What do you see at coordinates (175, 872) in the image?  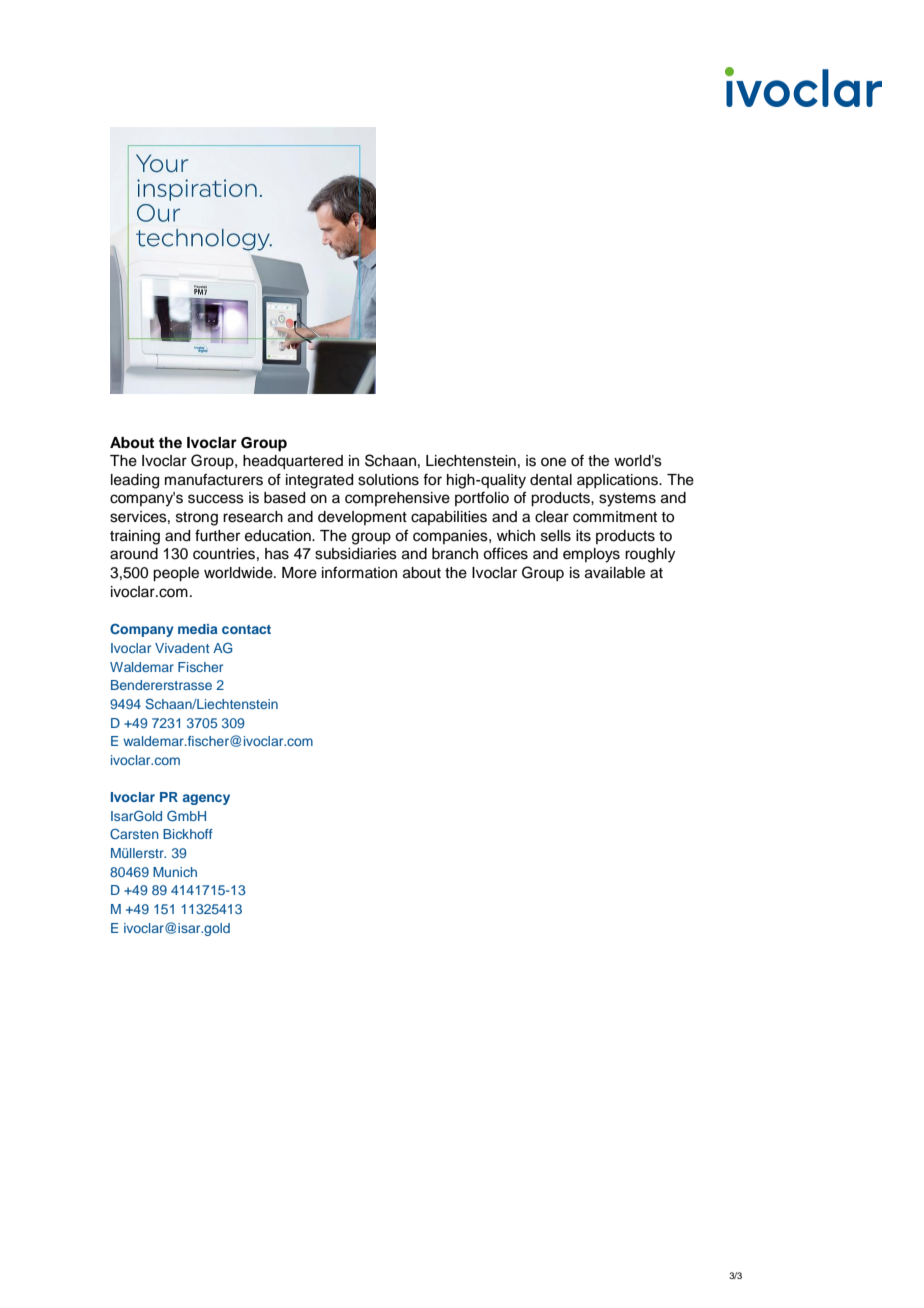 I see `Munich` at bounding box center [175, 872].
